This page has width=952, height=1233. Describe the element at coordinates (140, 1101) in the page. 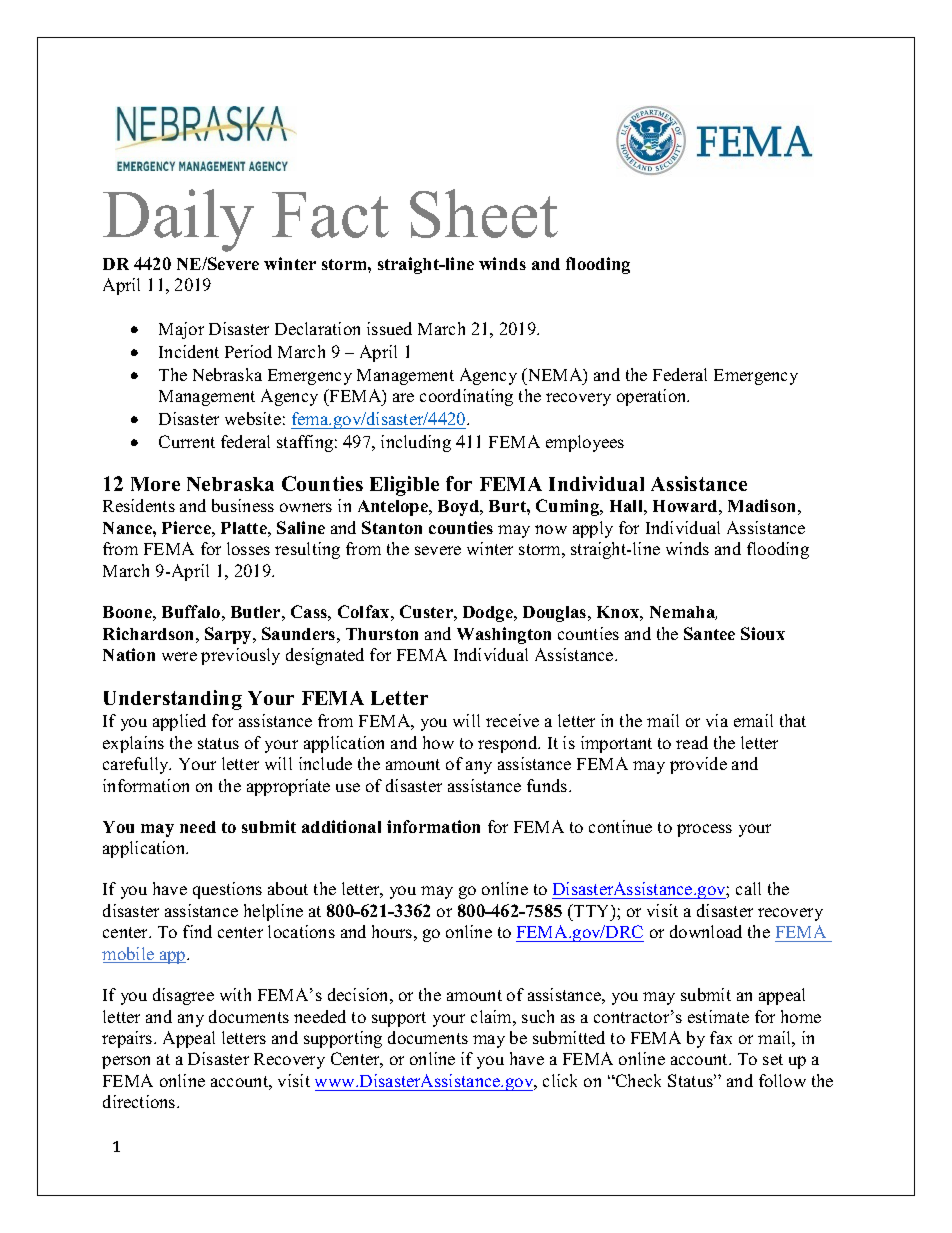

I see `directions` at that location.
